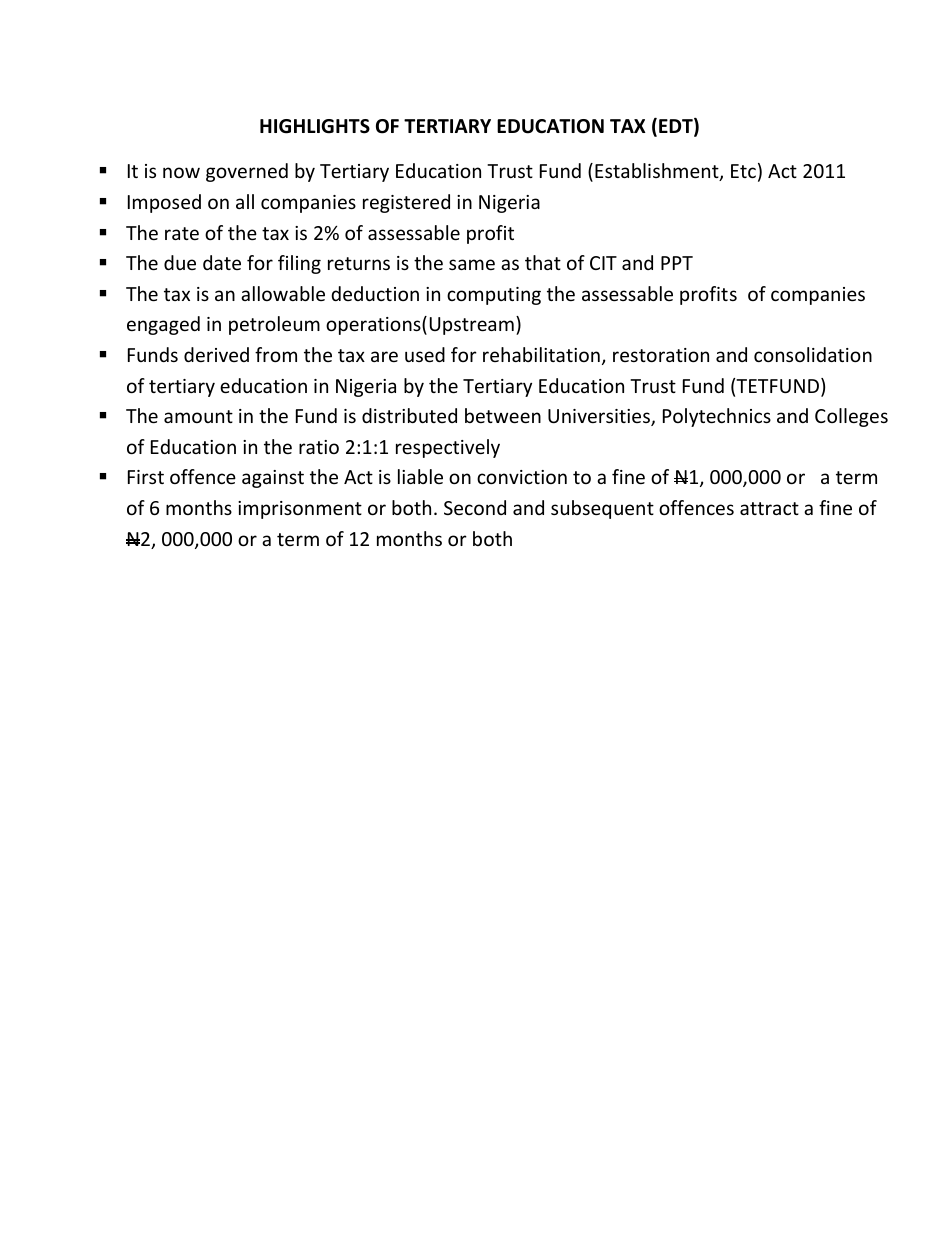 The image size is (952, 1233). Describe the element at coordinates (315, 126) in the screenshot. I see `HIGHLIGHTS` at that location.
